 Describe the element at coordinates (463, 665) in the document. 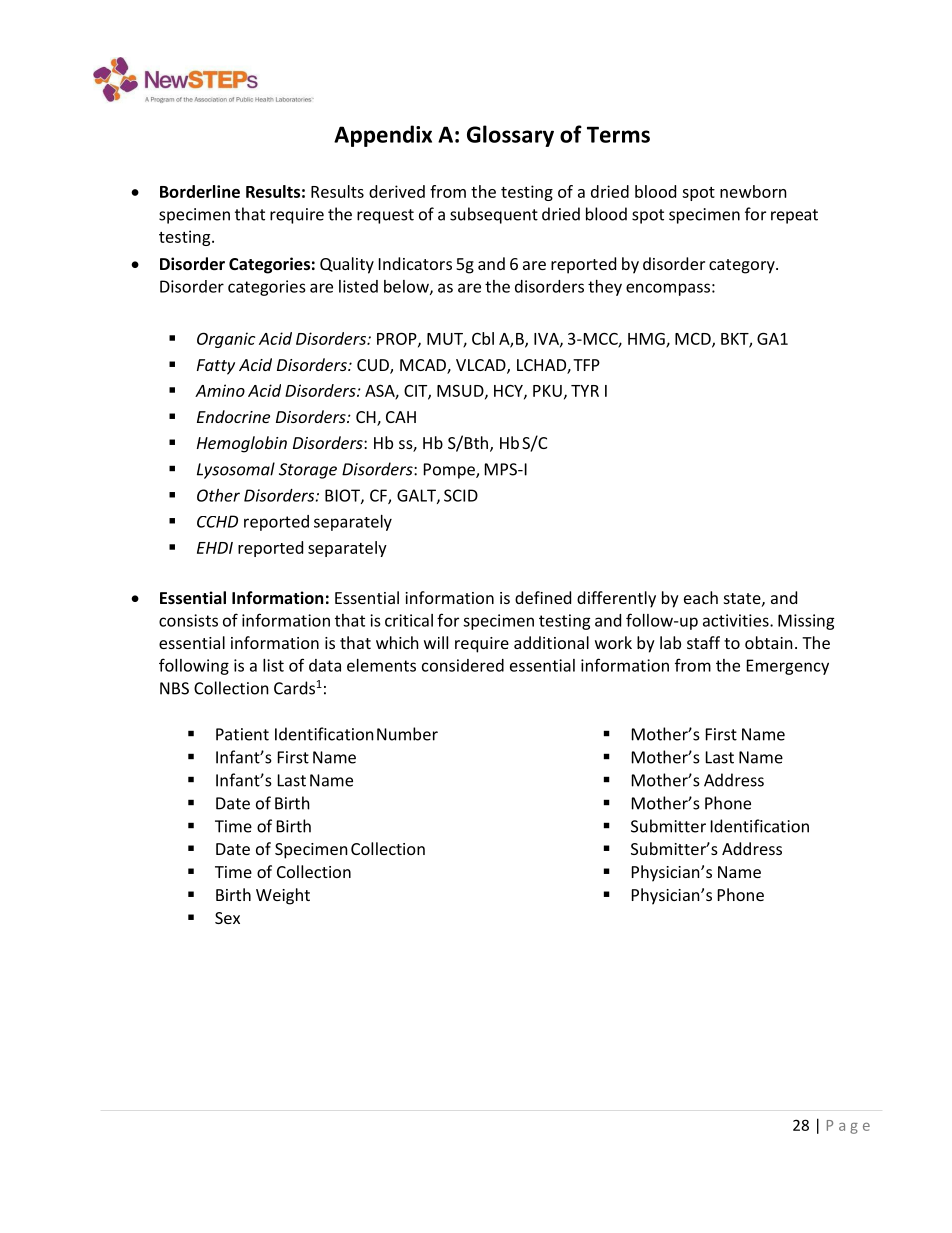

I see `considered` at that location.
